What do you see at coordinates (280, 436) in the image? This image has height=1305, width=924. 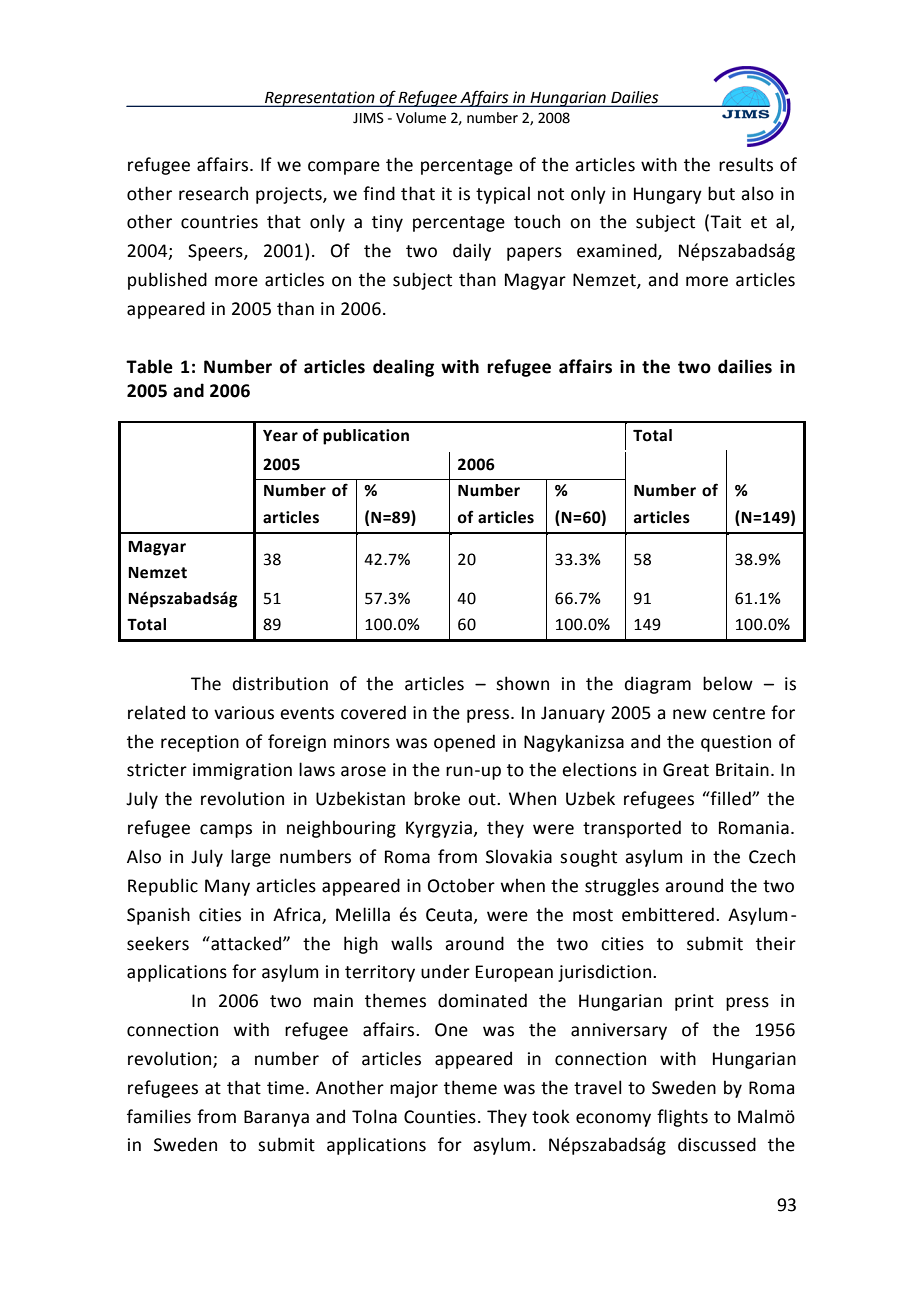 I see `Year` at bounding box center [280, 436].
